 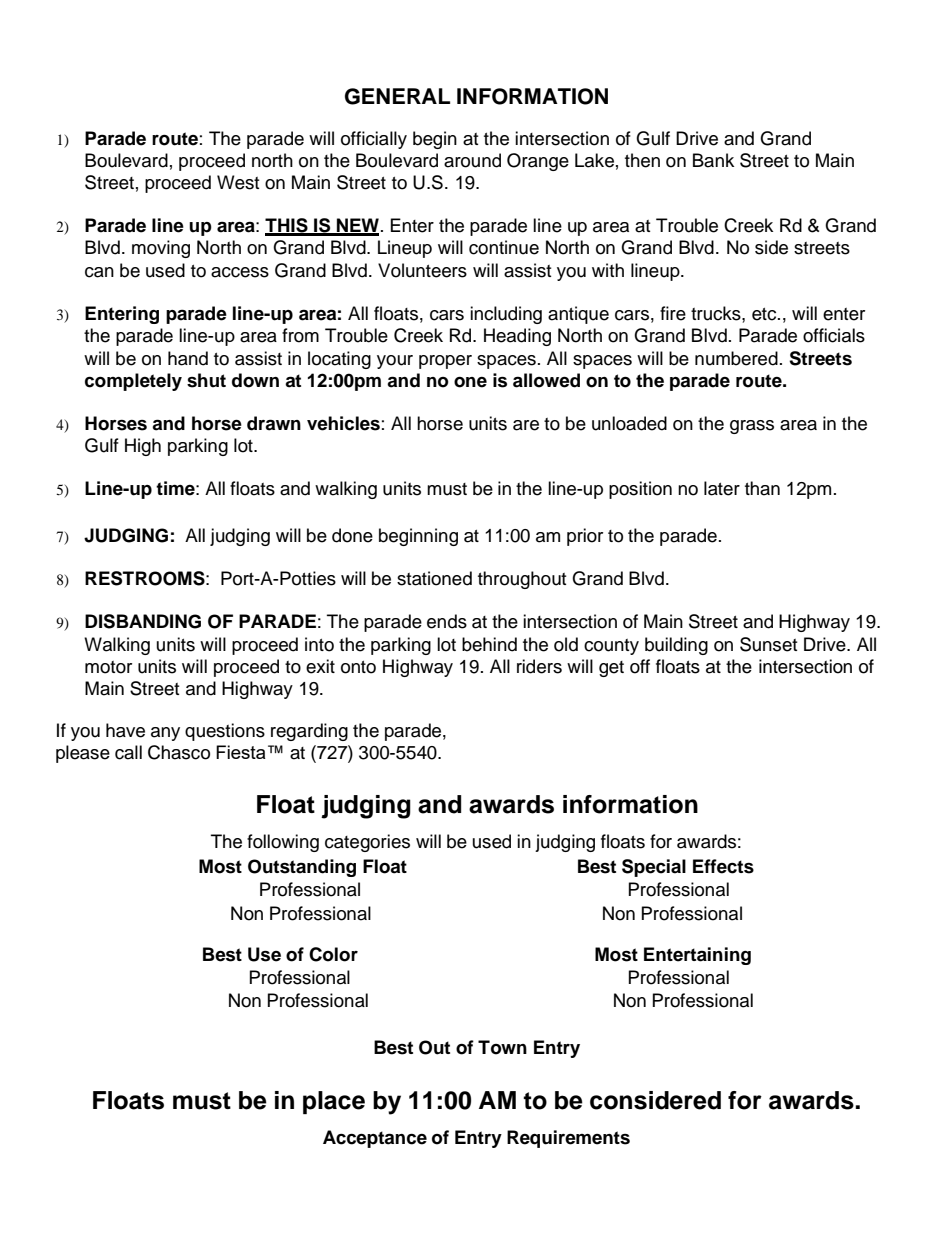 I want to click on Bank, so click(x=713, y=160).
